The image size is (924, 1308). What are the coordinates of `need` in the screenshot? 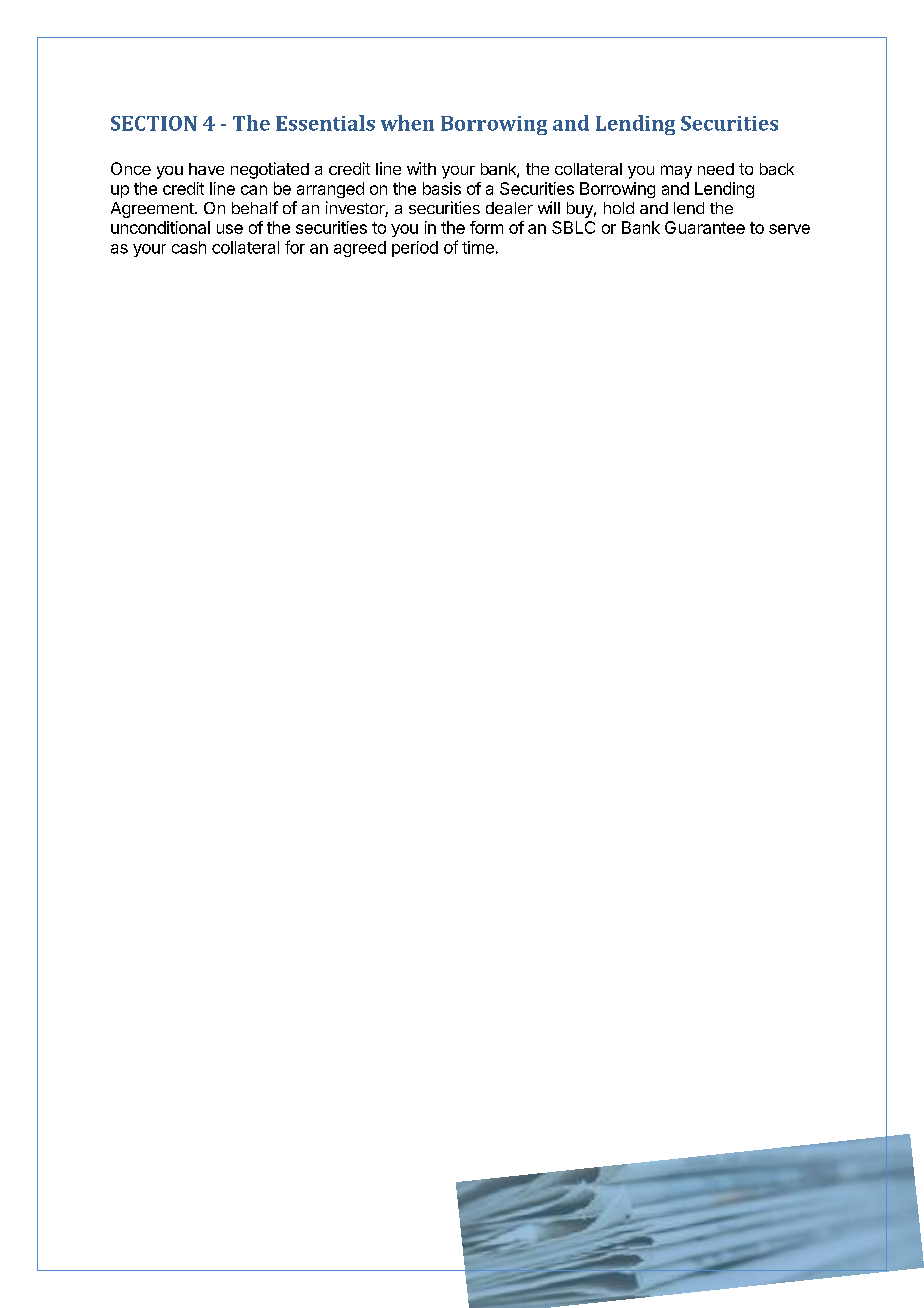 It's located at (716, 169).
